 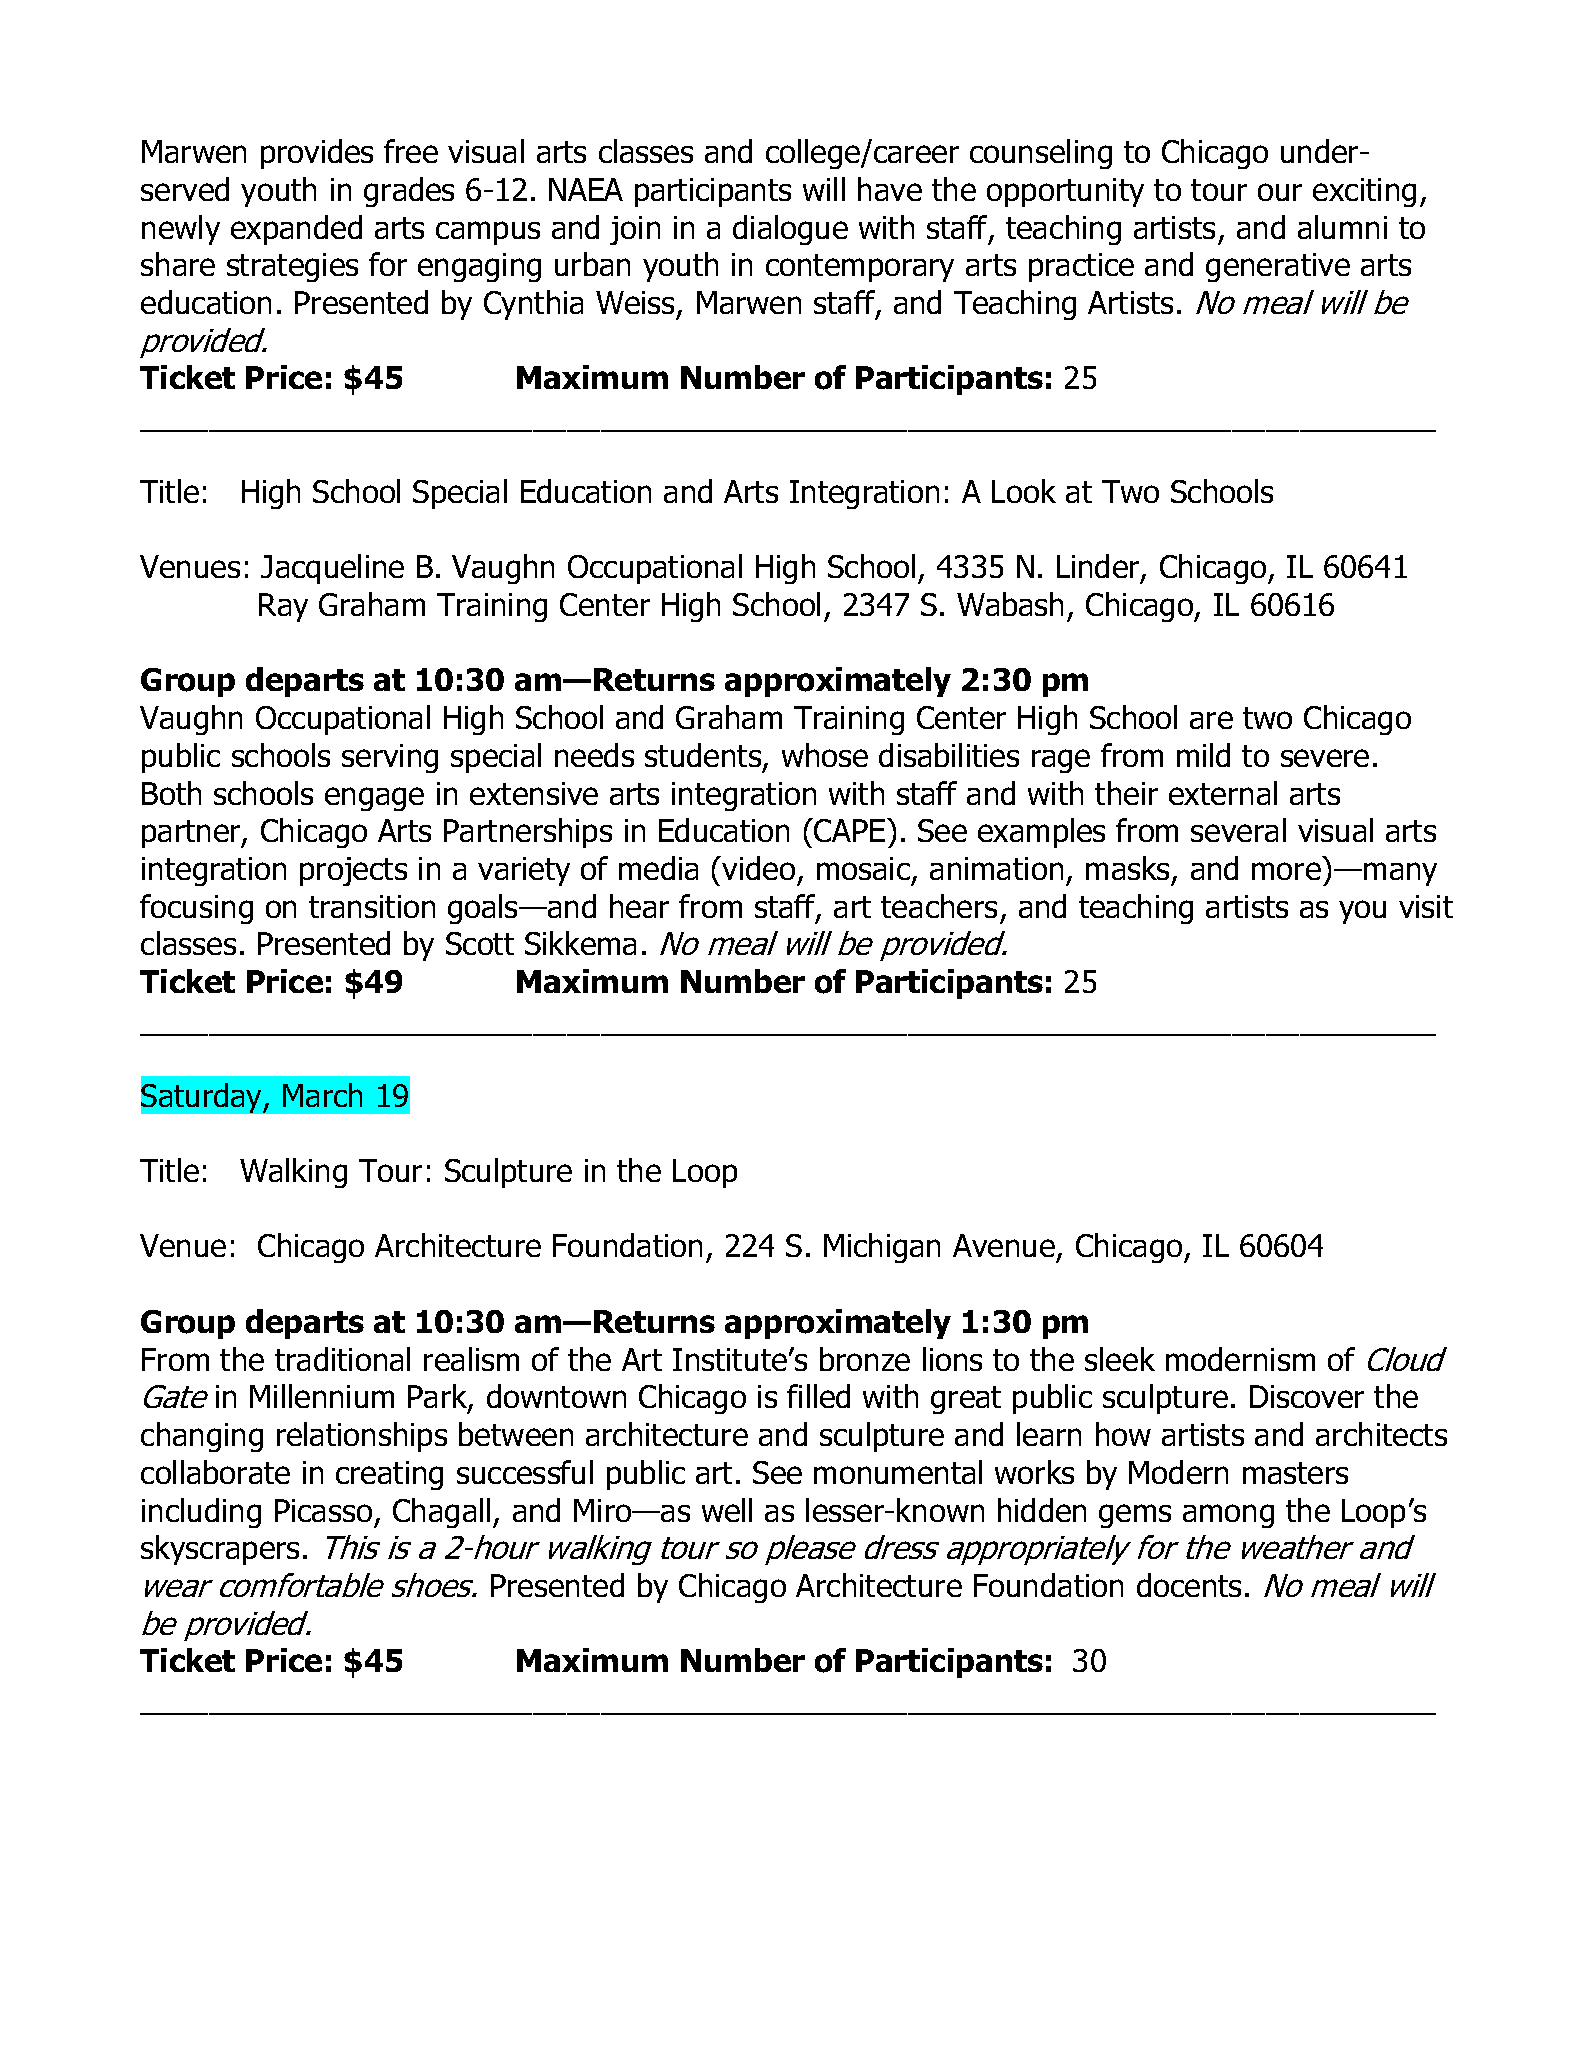 What do you see at coordinates (790, 230) in the image?
I see `dialogue` at bounding box center [790, 230].
